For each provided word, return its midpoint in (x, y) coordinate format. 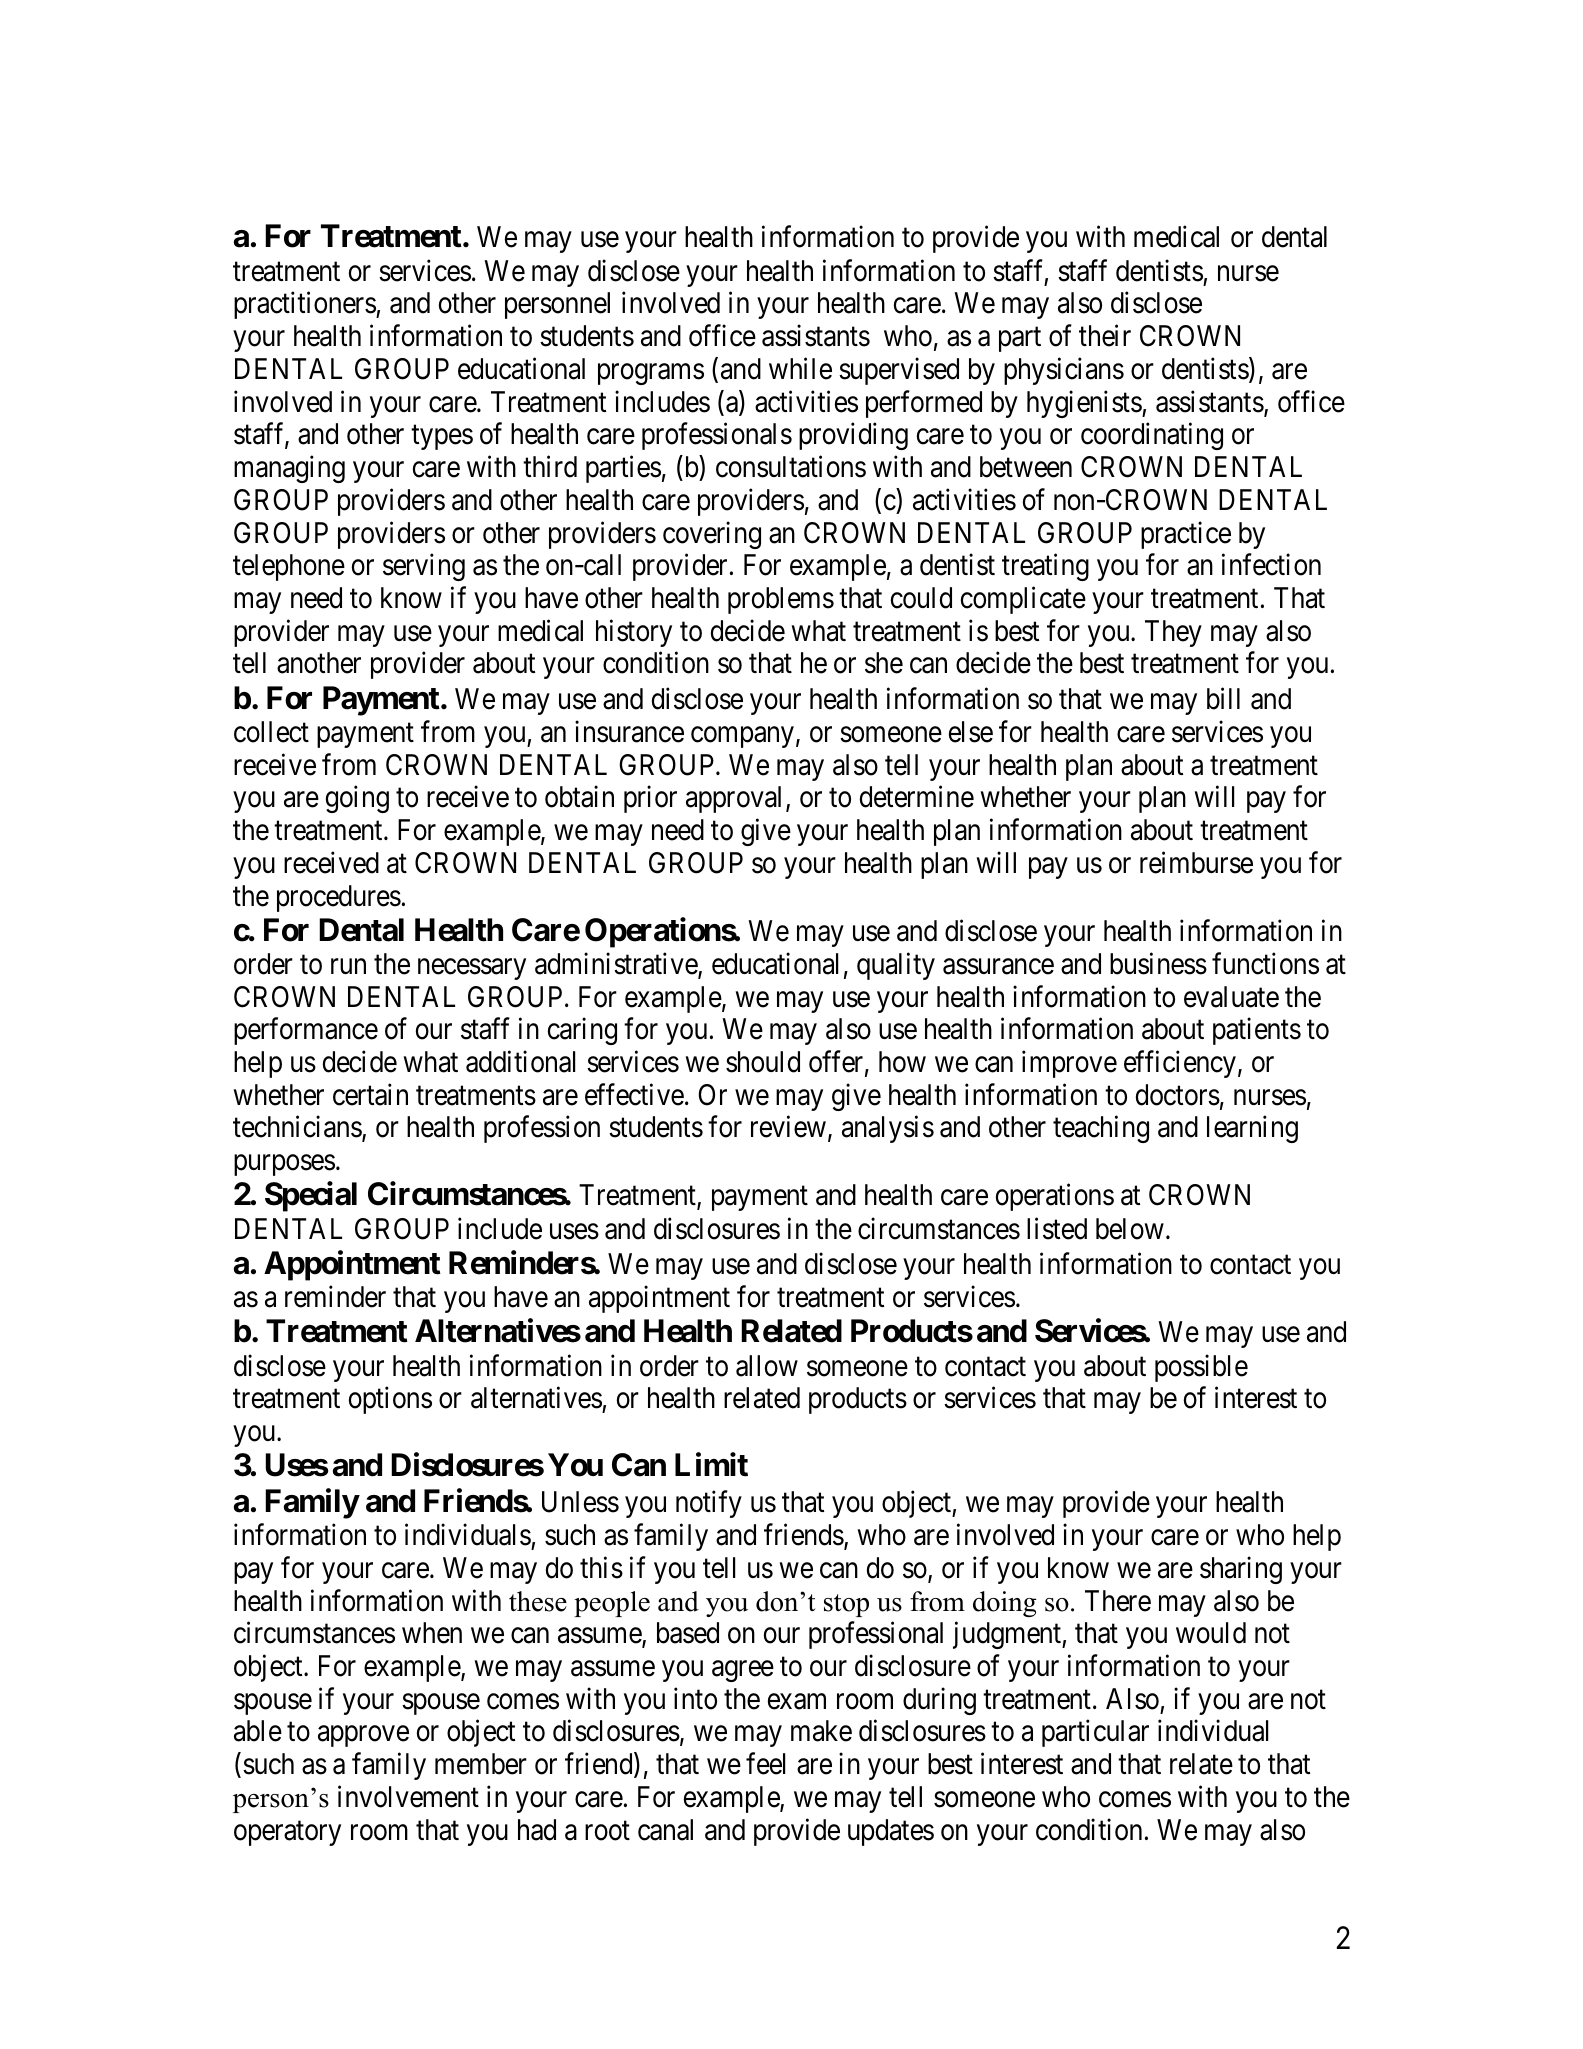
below (1130, 1229)
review (788, 1127)
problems (781, 600)
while (800, 368)
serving (424, 567)
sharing (1241, 1570)
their (1105, 336)
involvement (408, 1796)
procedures (339, 898)
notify (709, 1504)
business (1158, 963)
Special (311, 1197)
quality (896, 966)
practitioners (305, 305)
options (390, 1400)
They (1173, 633)
